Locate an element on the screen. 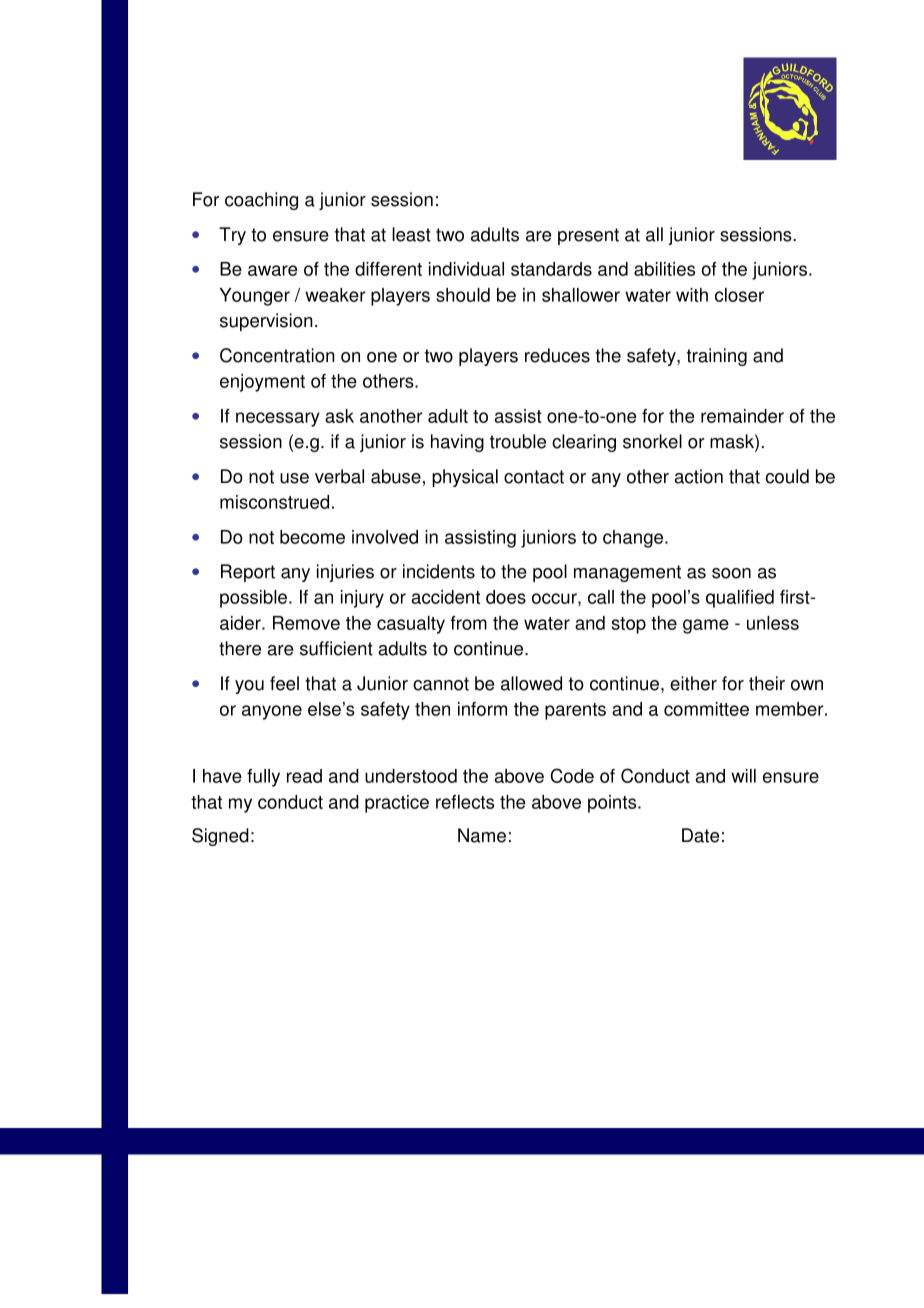  read is located at coordinates (304, 776).
